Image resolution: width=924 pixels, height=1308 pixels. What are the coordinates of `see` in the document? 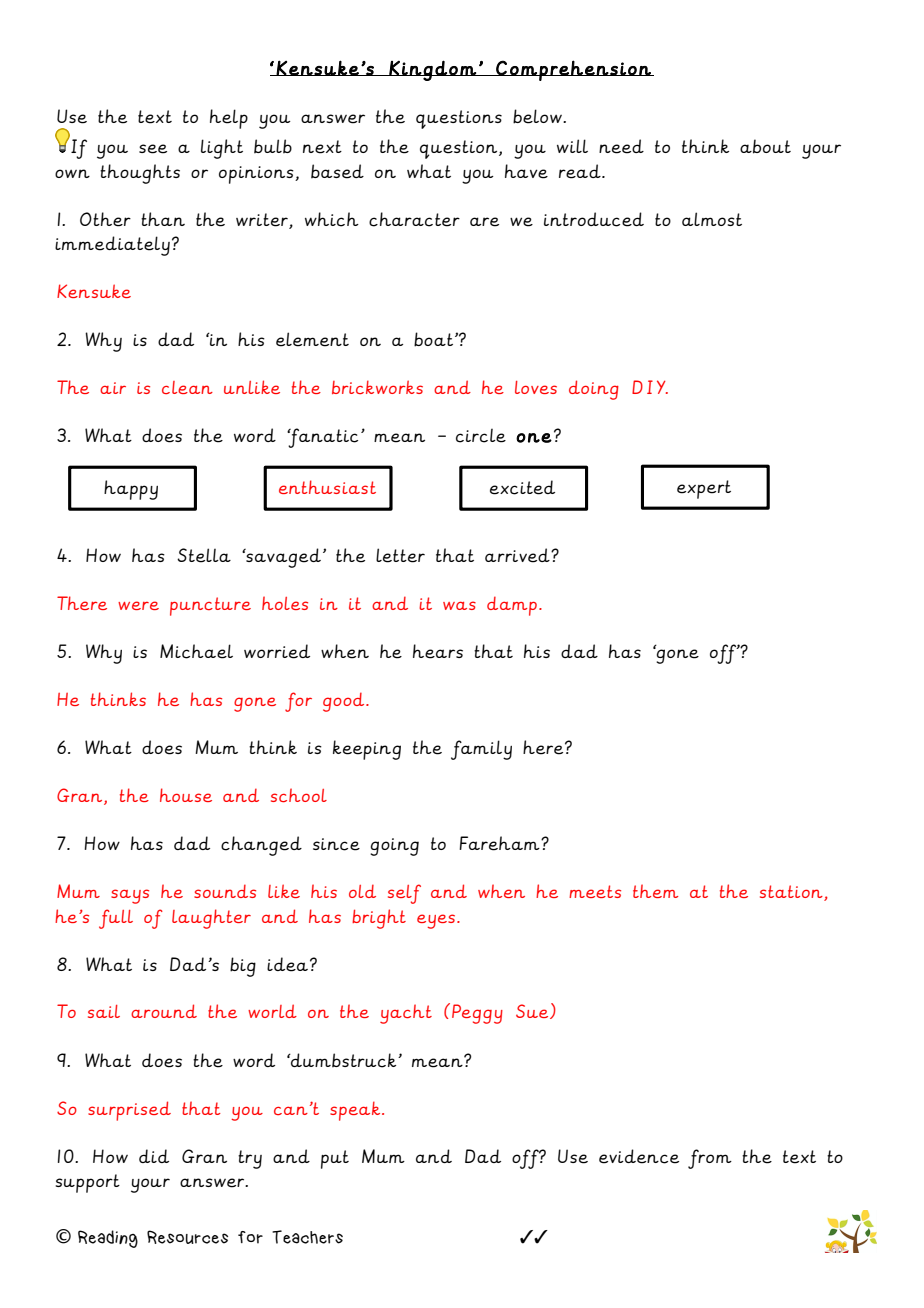 It's located at (153, 149).
